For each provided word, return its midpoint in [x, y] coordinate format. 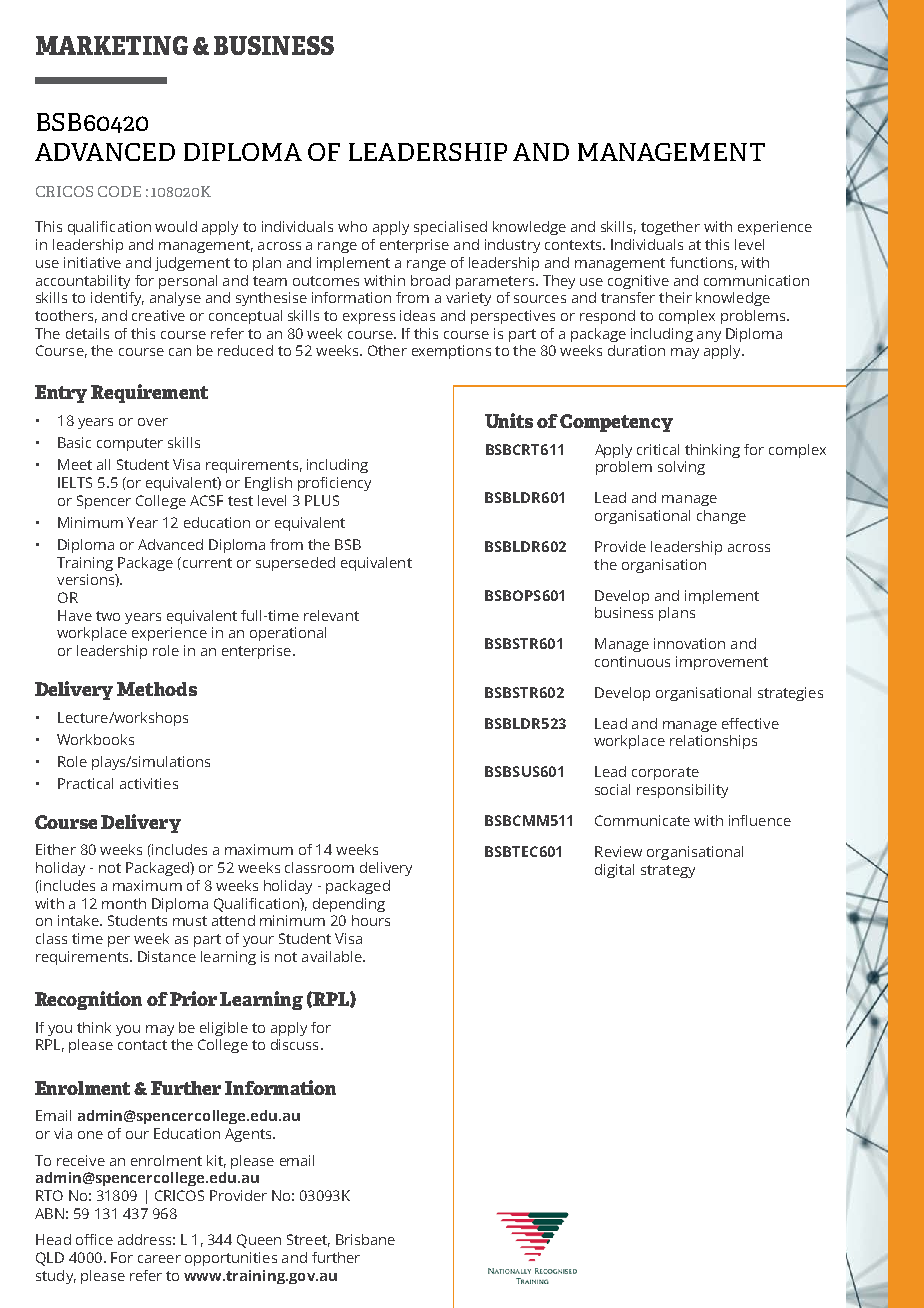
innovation [689, 643]
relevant [331, 615]
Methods [157, 689]
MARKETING [112, 45]
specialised [450, 228]
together [670, 228]
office [94, 1239]
